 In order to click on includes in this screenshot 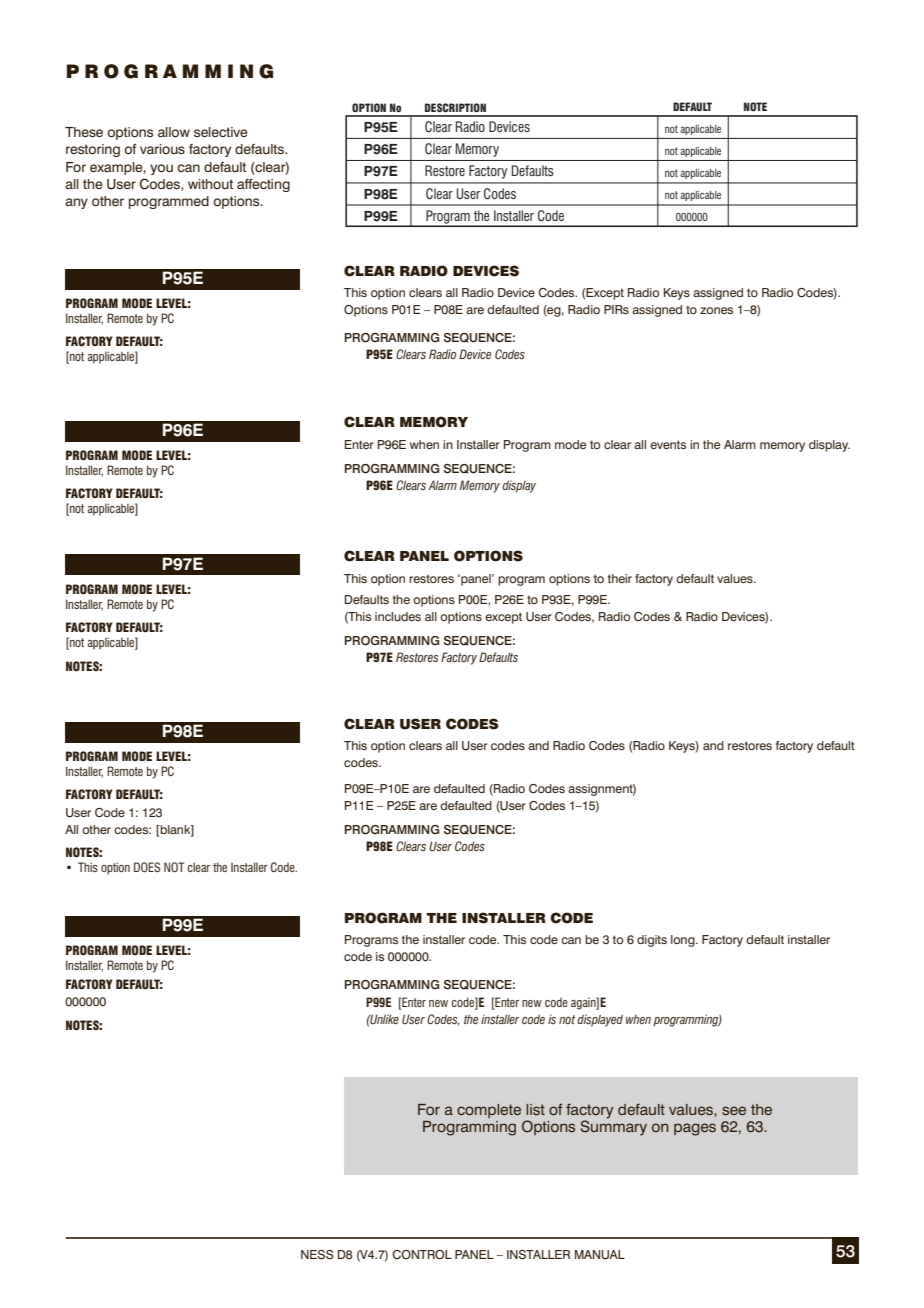, I will do `click(398, 616)`.
